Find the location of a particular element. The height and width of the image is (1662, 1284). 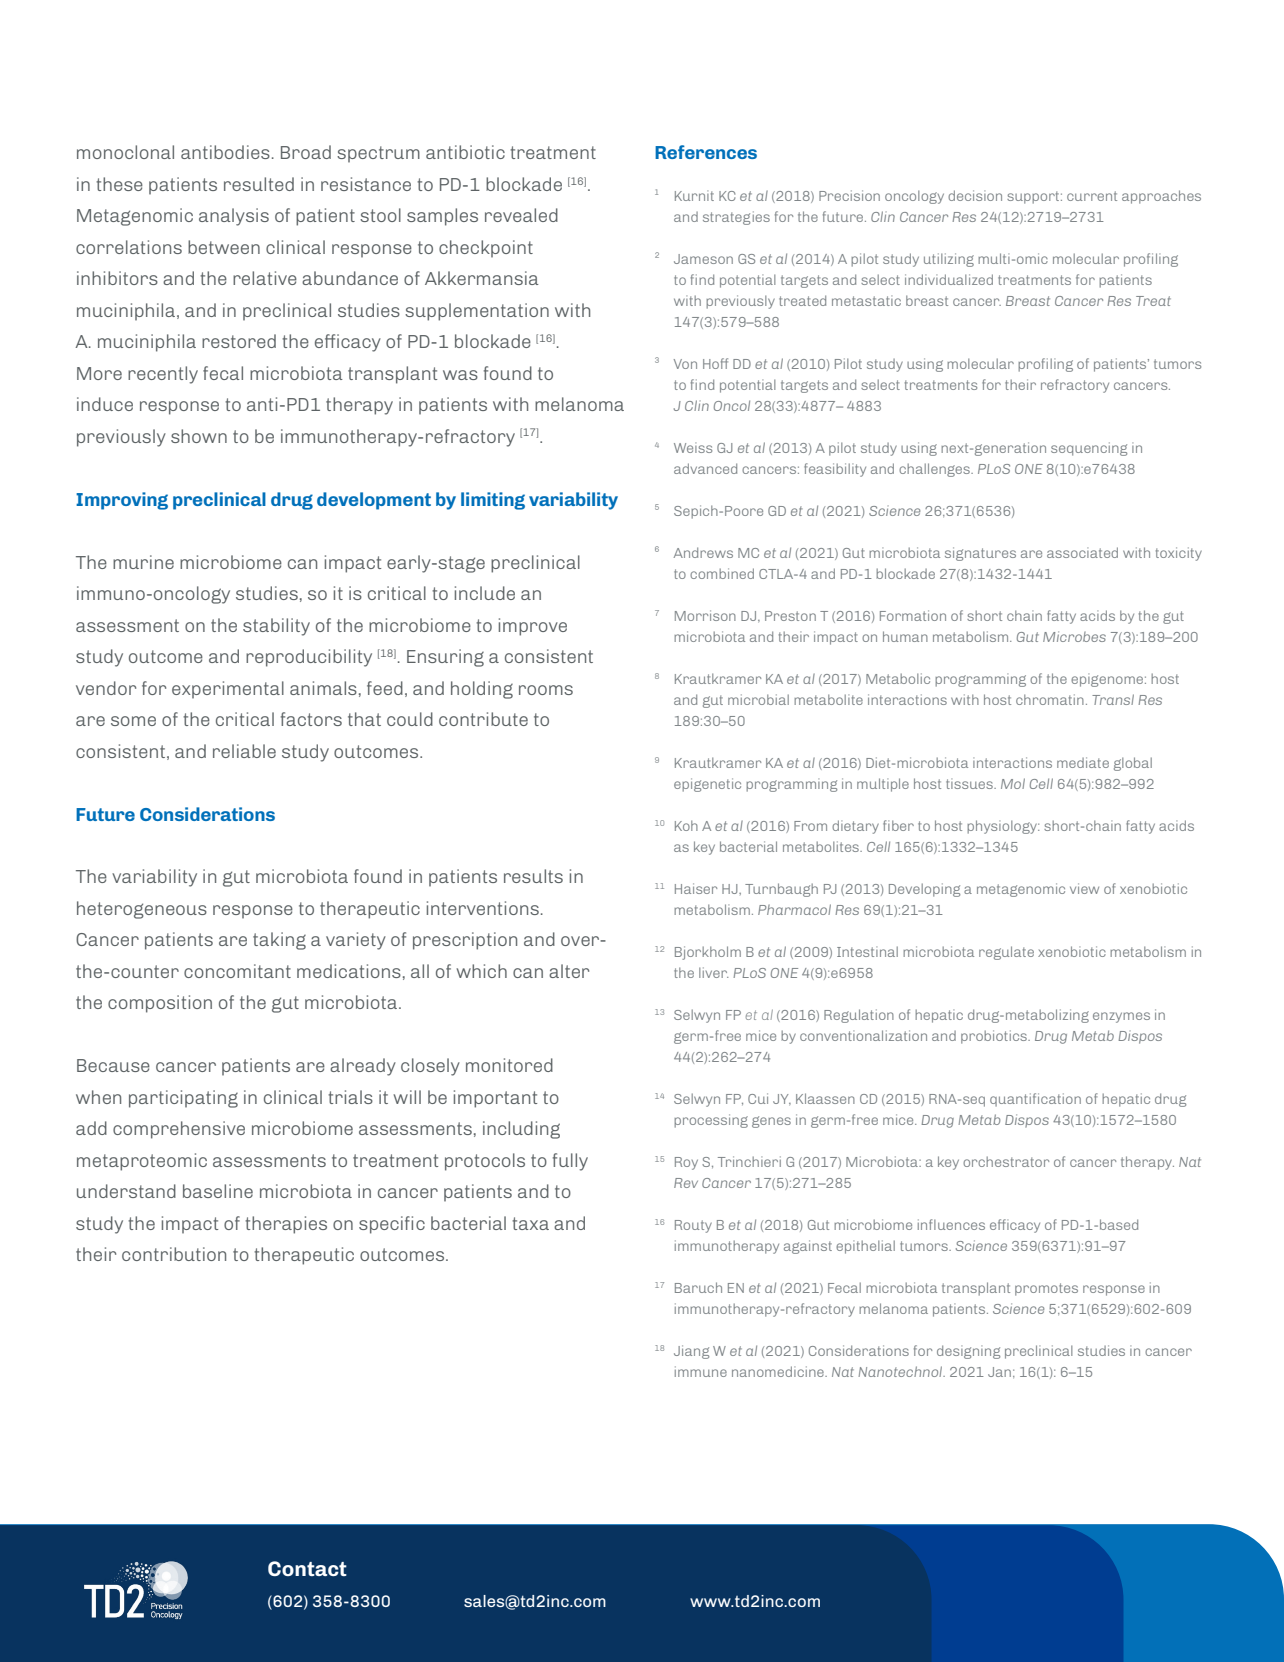

References is located at coordinates (706, 152).
